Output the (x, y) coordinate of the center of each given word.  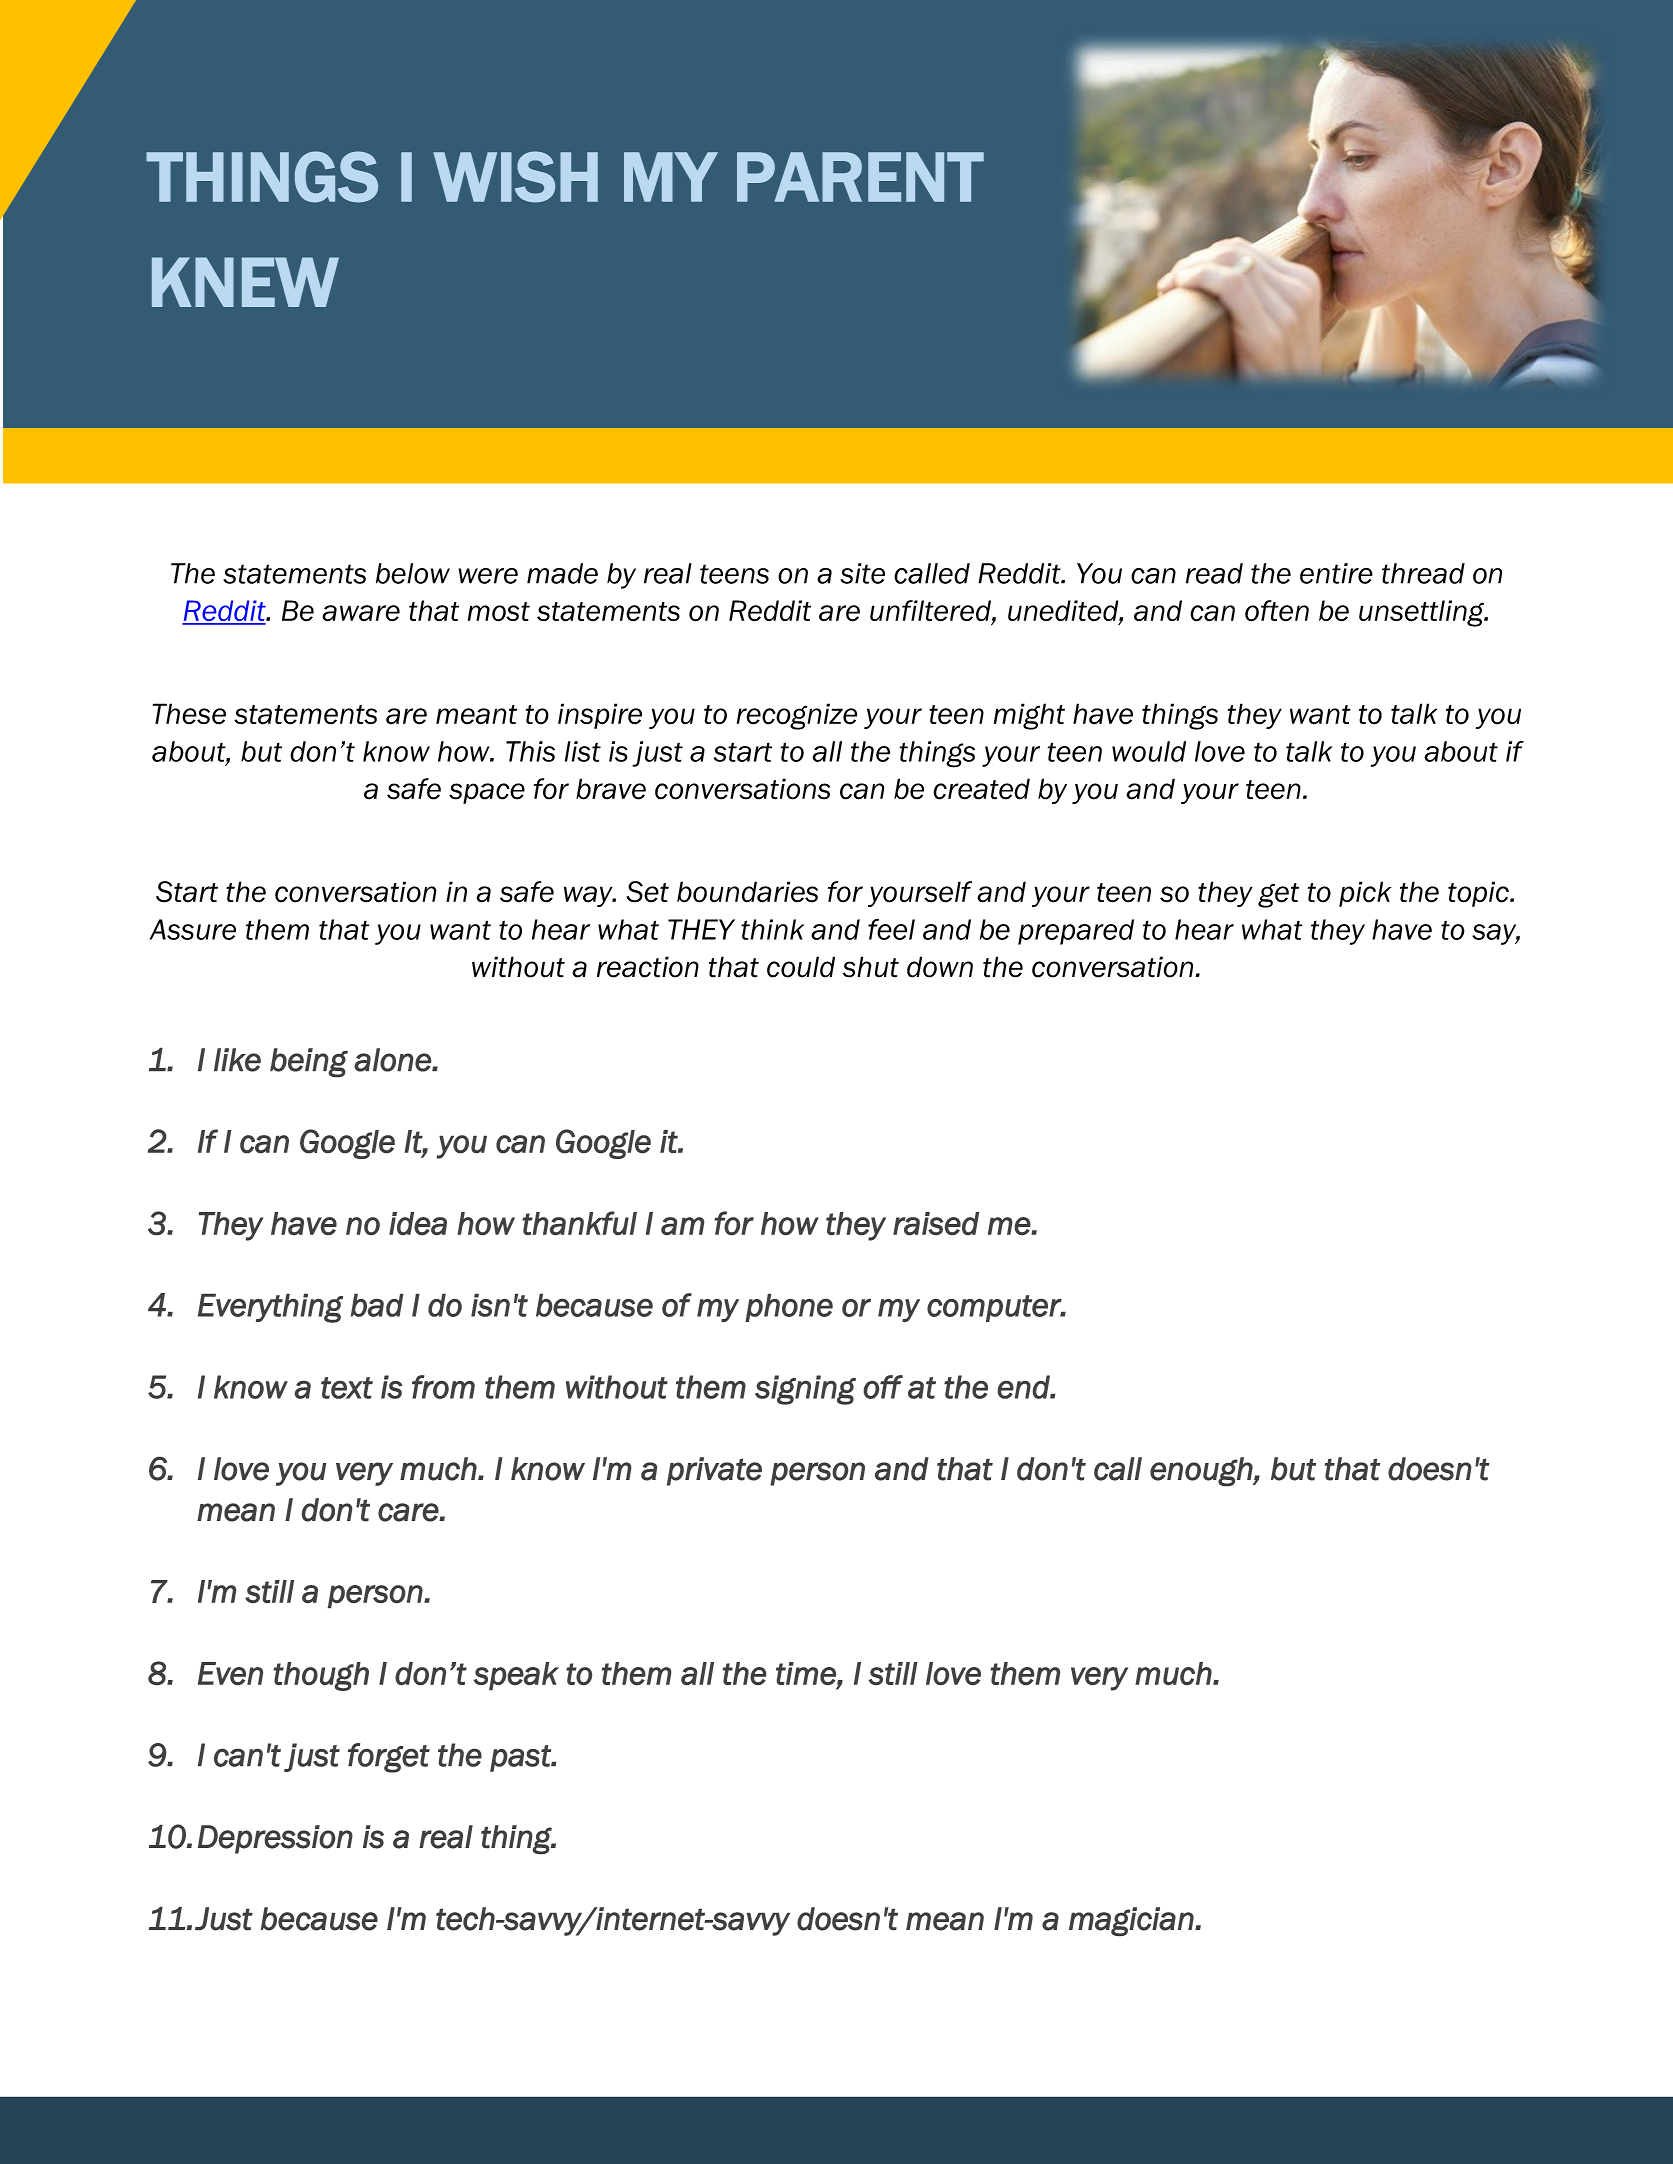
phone (789, 1308)
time (807, 1674)
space (487, 793)
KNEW (245, 282)
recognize (797, 716)
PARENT (860, 177)
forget (389, 1758)
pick (1365, 894)
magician (1132, 1921)
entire (1336, 573)
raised (936, 1223)
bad (377, 1305)
